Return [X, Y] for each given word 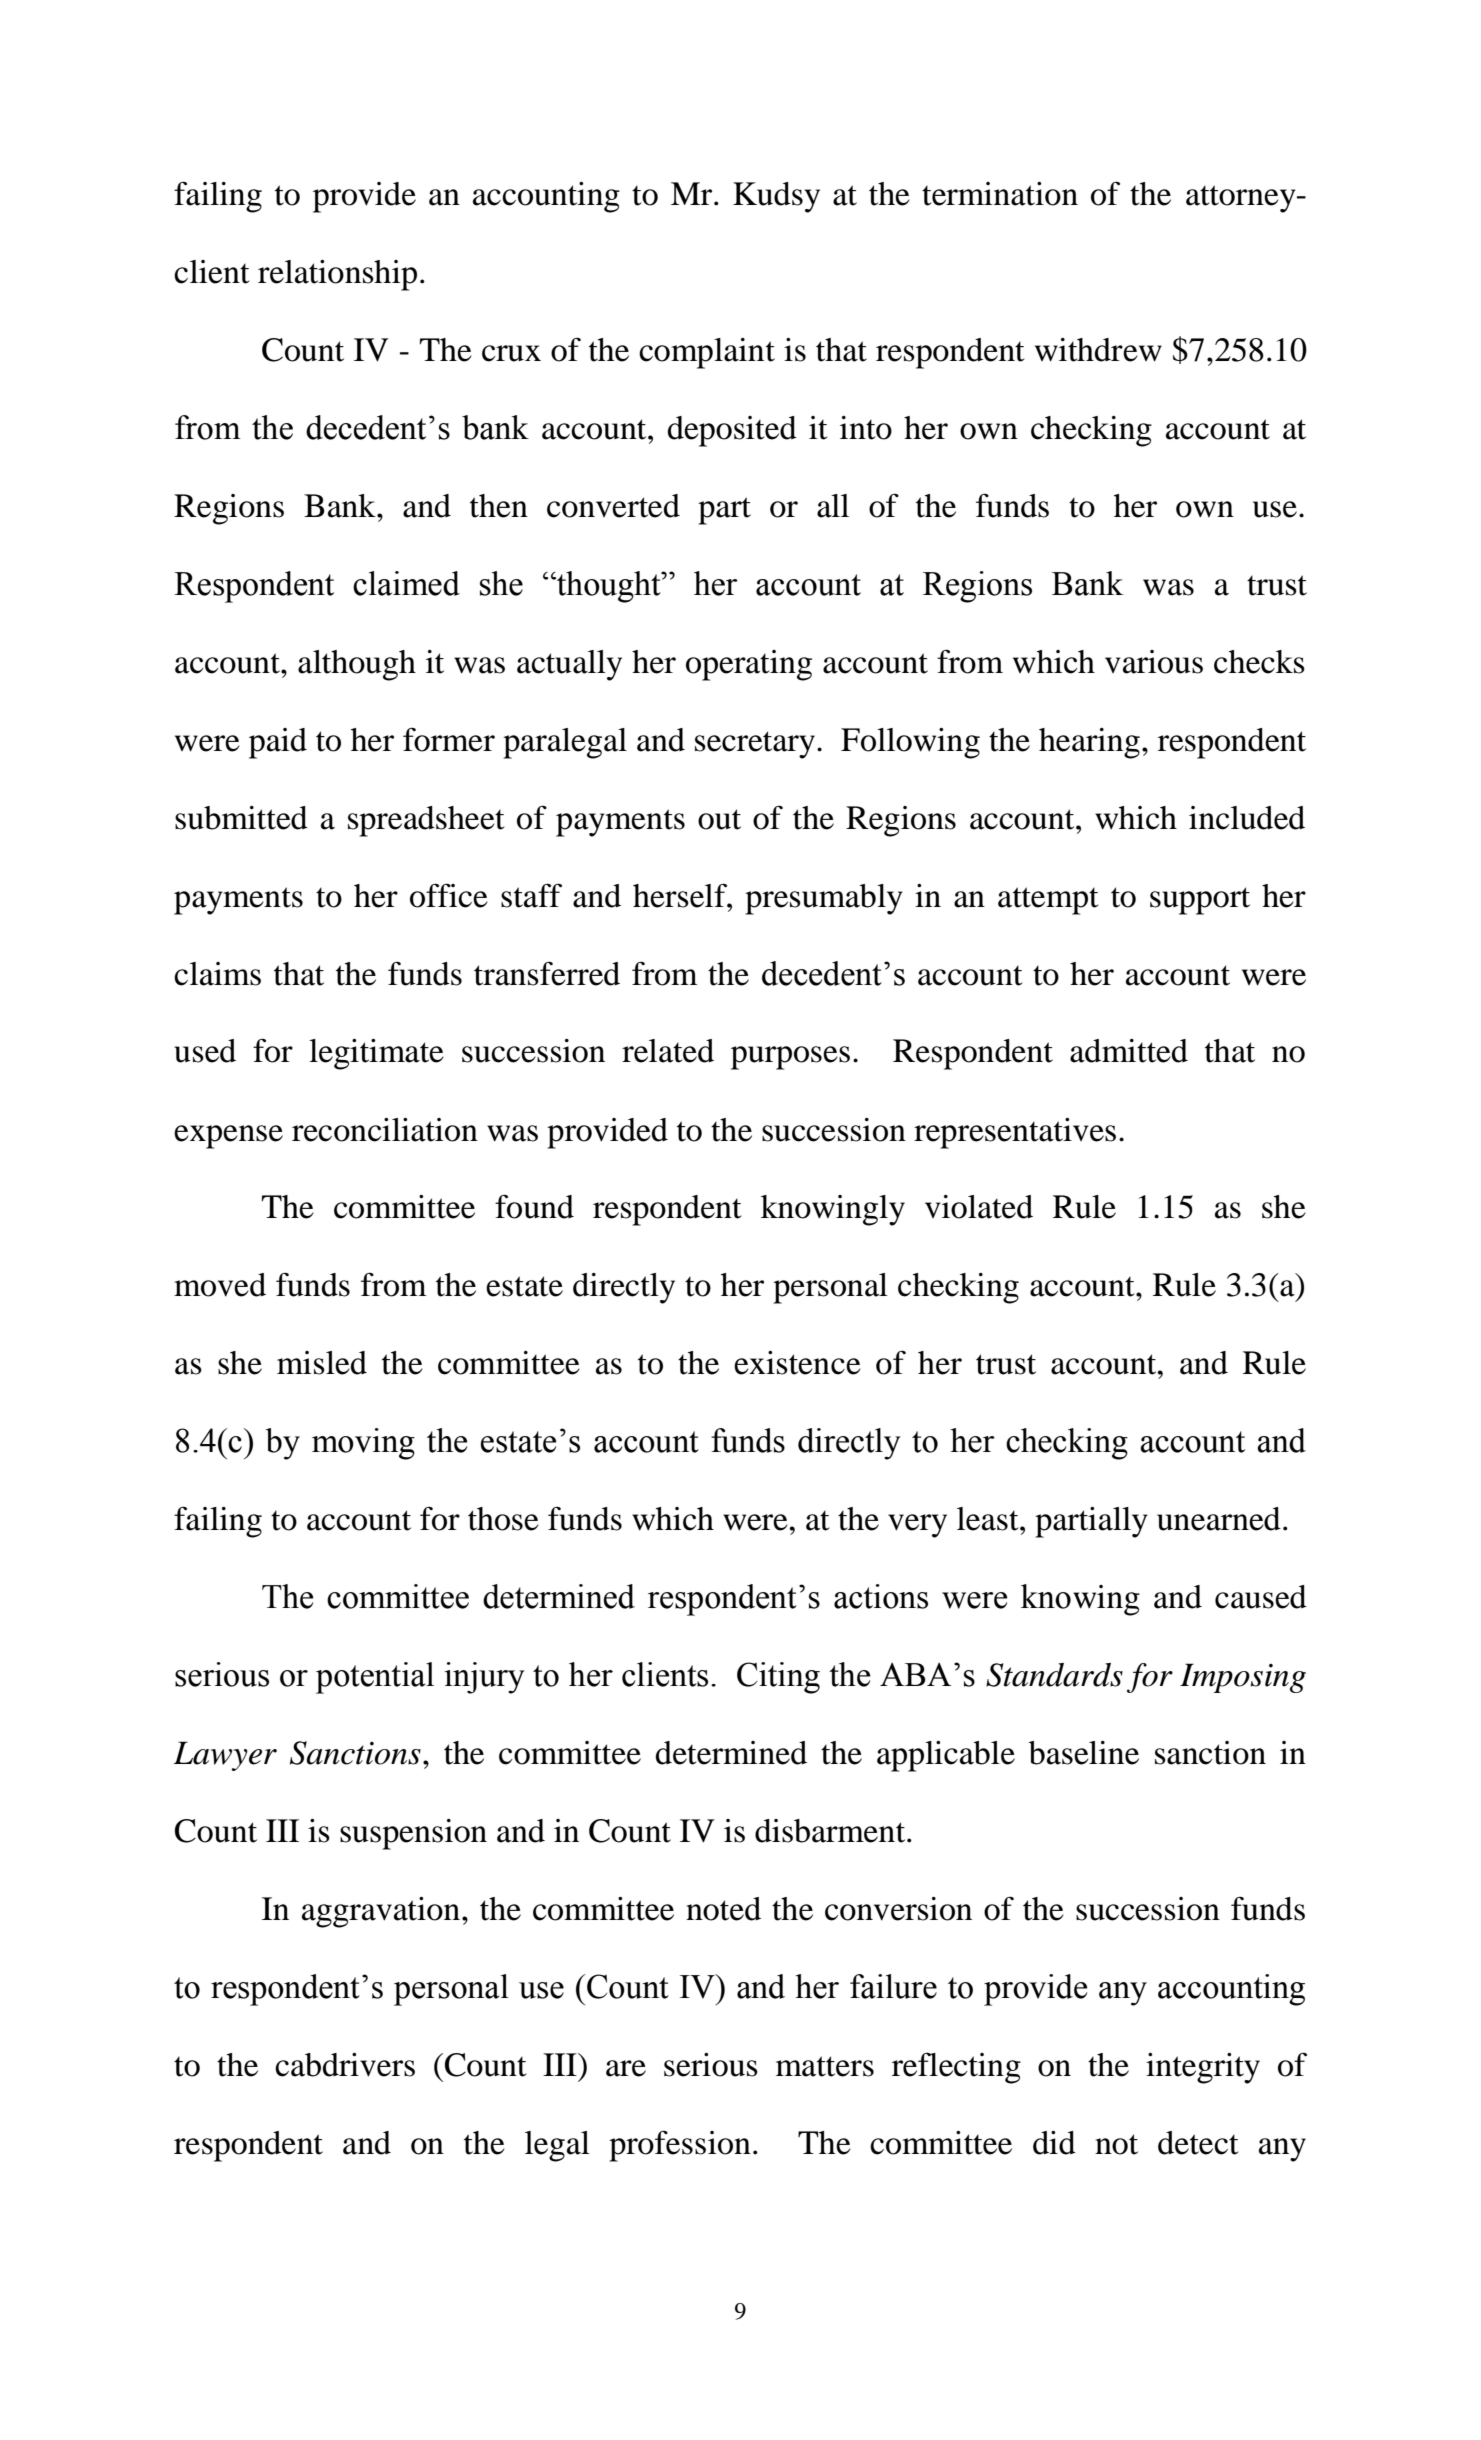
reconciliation [385, 1130]
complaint [707, 353]
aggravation [382, 1912]
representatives [1015, 1133]
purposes [790, 1058]
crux [511, 353]
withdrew [1098, 350]
